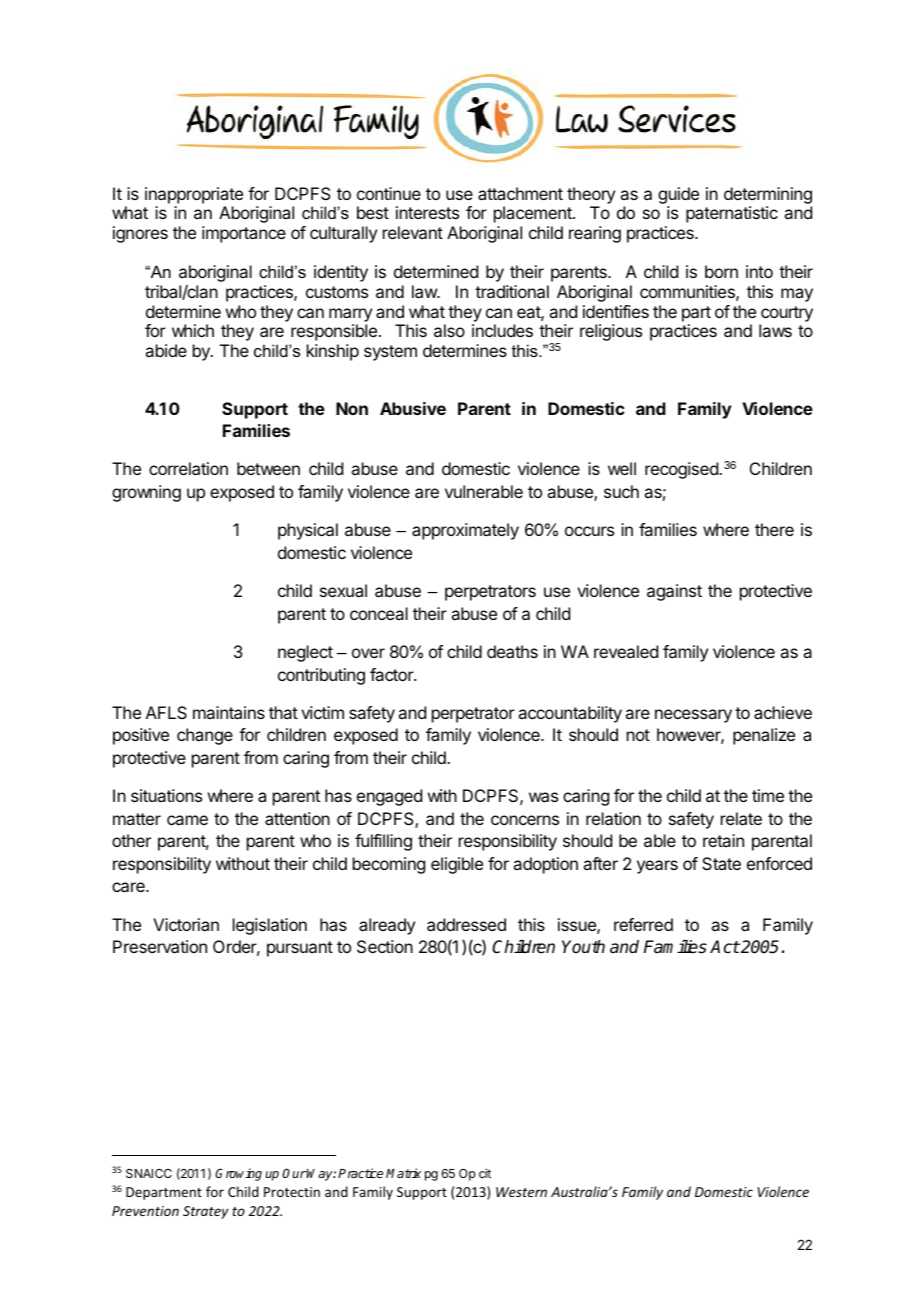 Image resolution: width=924 pixels, height=1309 pixels. What do you see at coordinates (238, 1174) in the page?
I see `Growing` at bounding box center [238, 1174].
